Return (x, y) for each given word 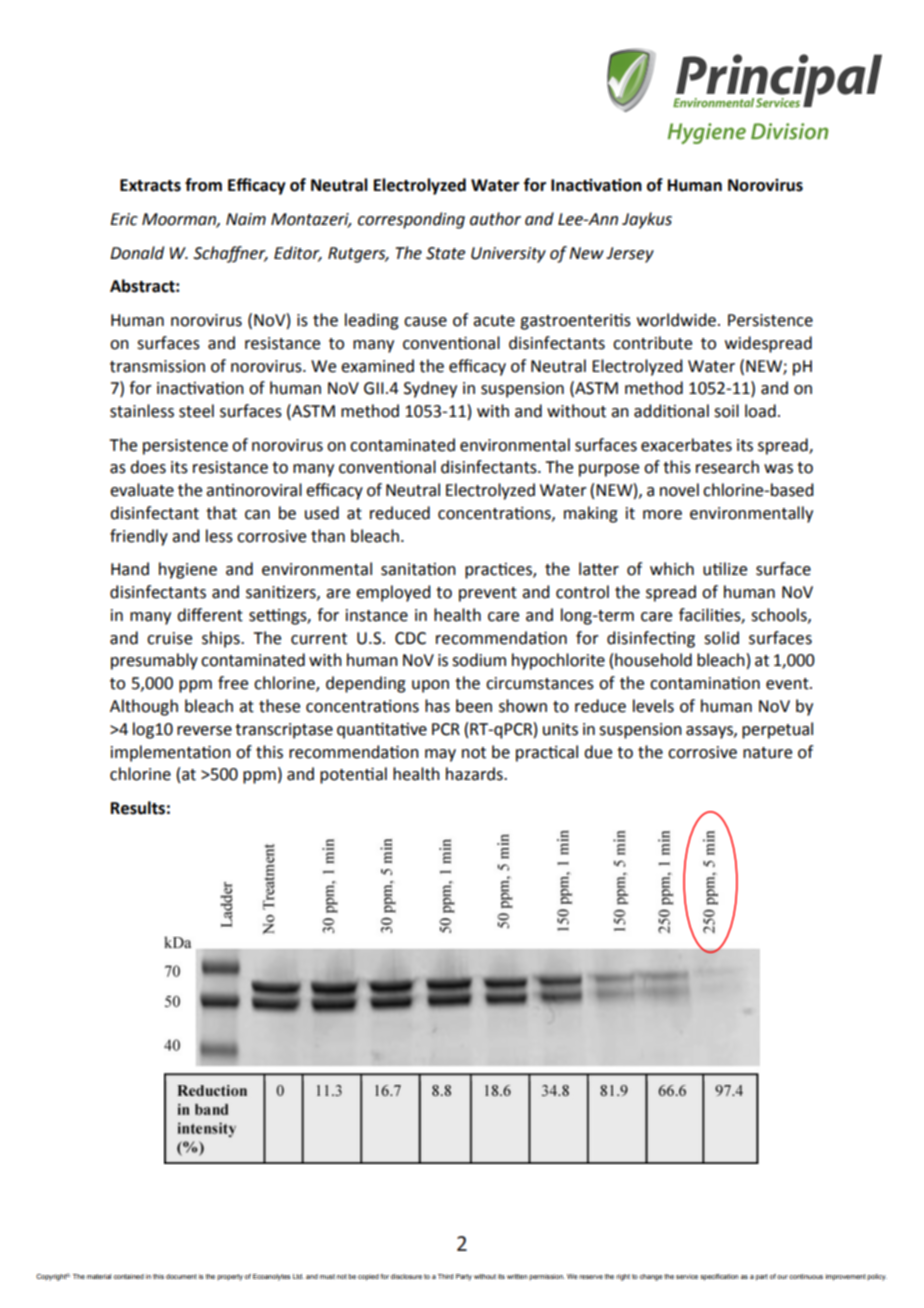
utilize (725, 569)
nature (767, 753)
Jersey (630, 255)
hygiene (188, 570)
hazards (475, 774)
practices (499, 571)
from (203, 185)
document (181, 1276)
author (495, 219)
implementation (171, 753)
